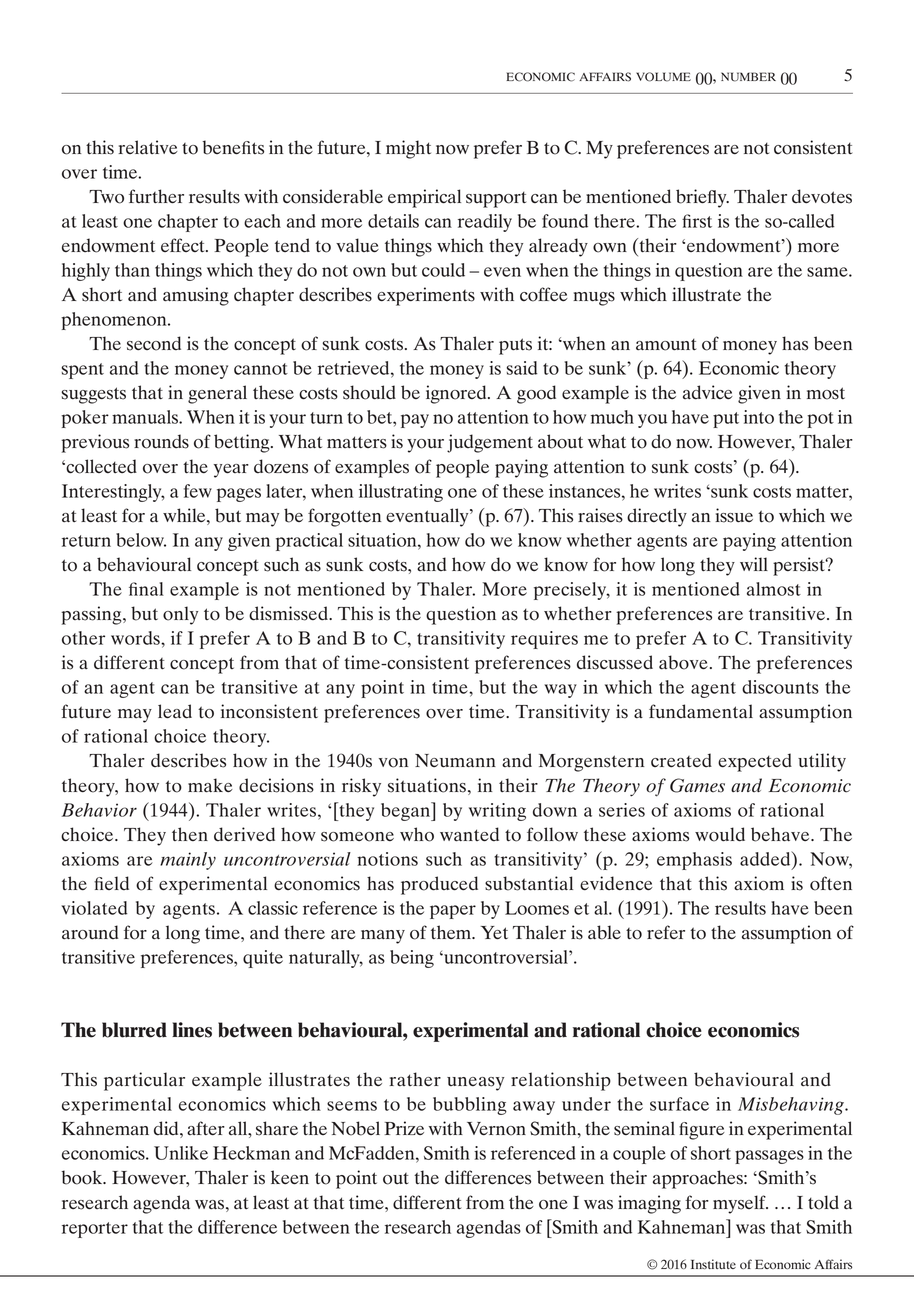 This image has width=914, height=1316. Describe the element at coordinates (401, 493) in the image. I see `illustrating` at that location.
